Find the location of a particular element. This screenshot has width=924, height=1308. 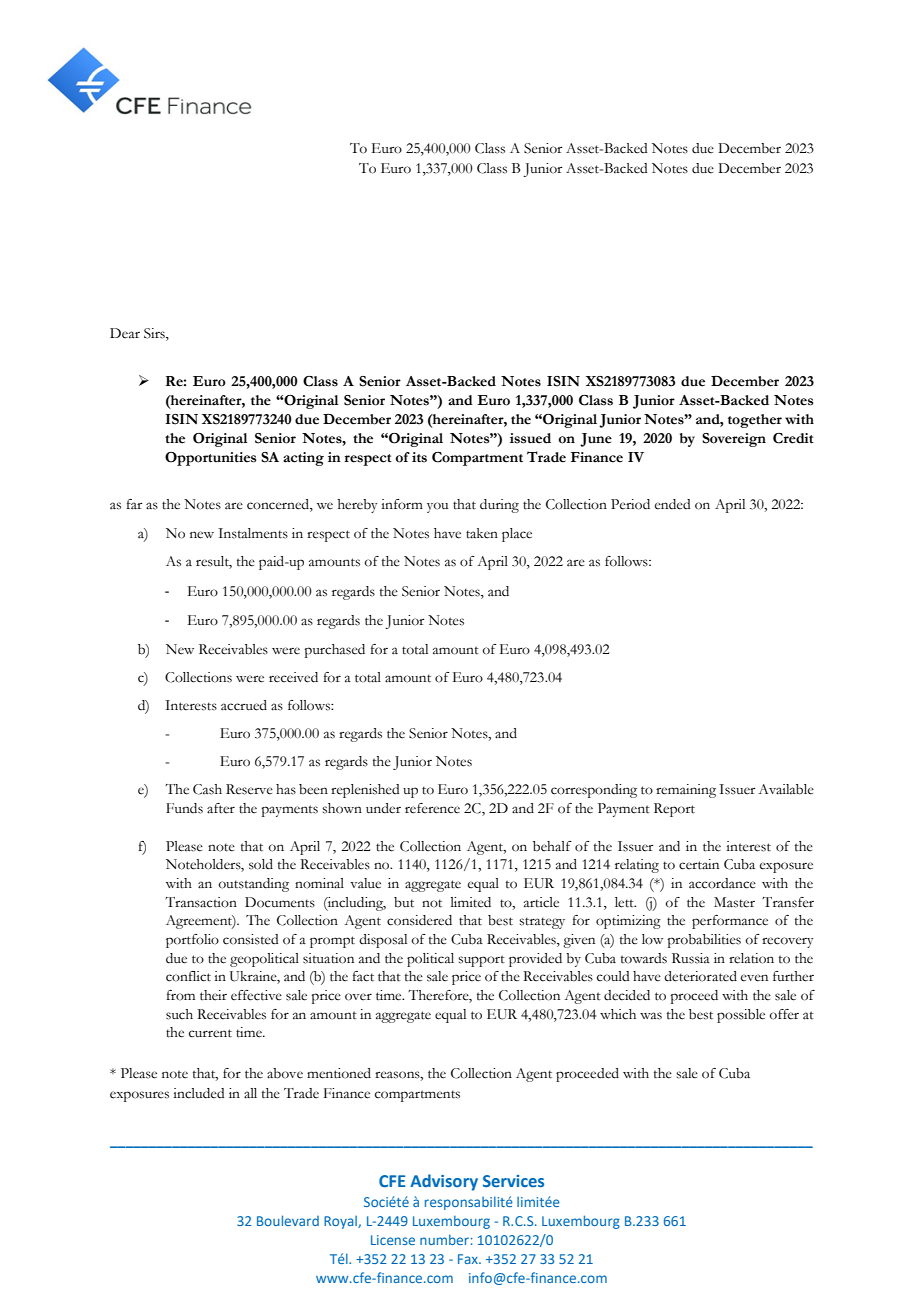

support is located at coordinates (481, 961).
